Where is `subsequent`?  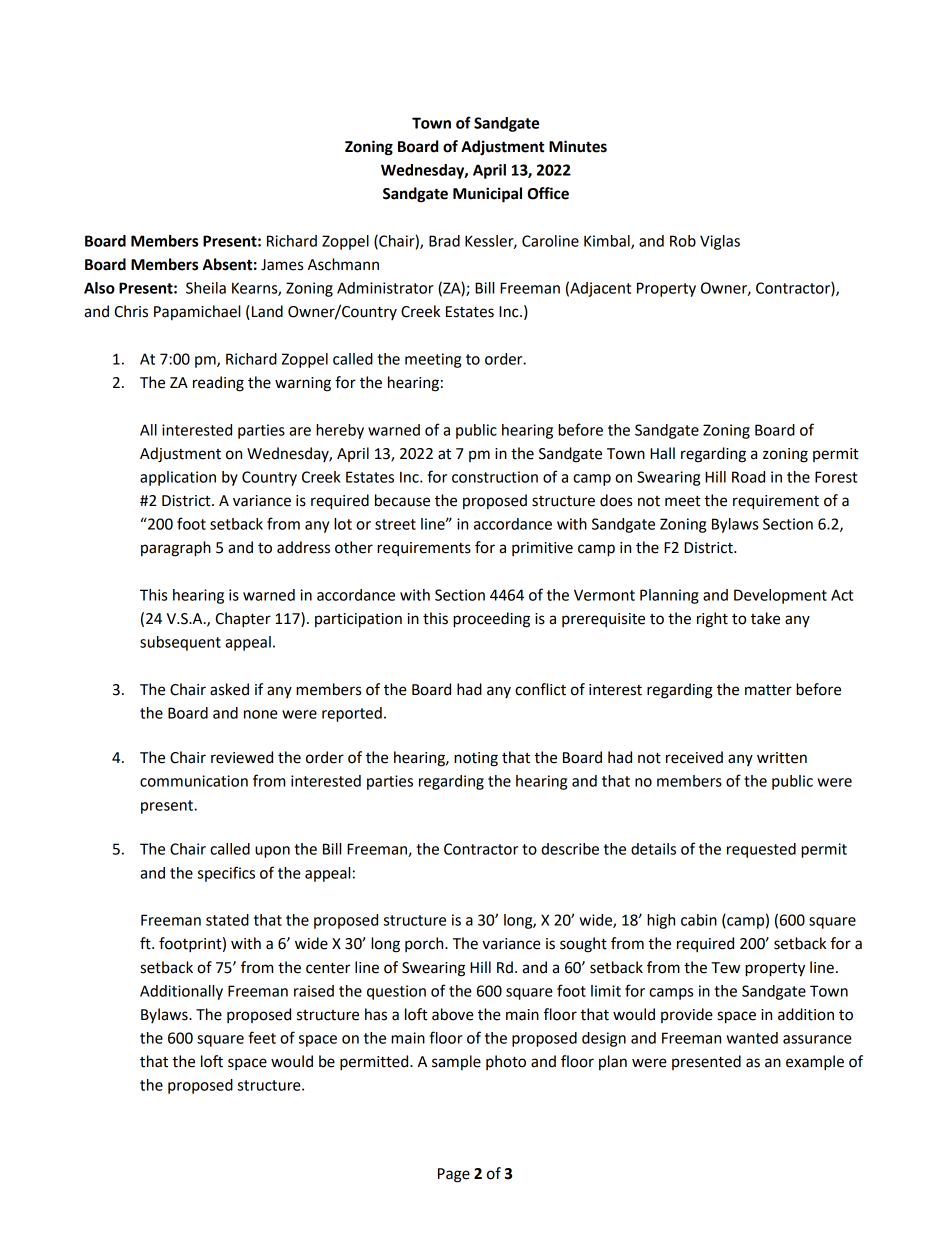
subsequent is located at coordinates (180, 643).
